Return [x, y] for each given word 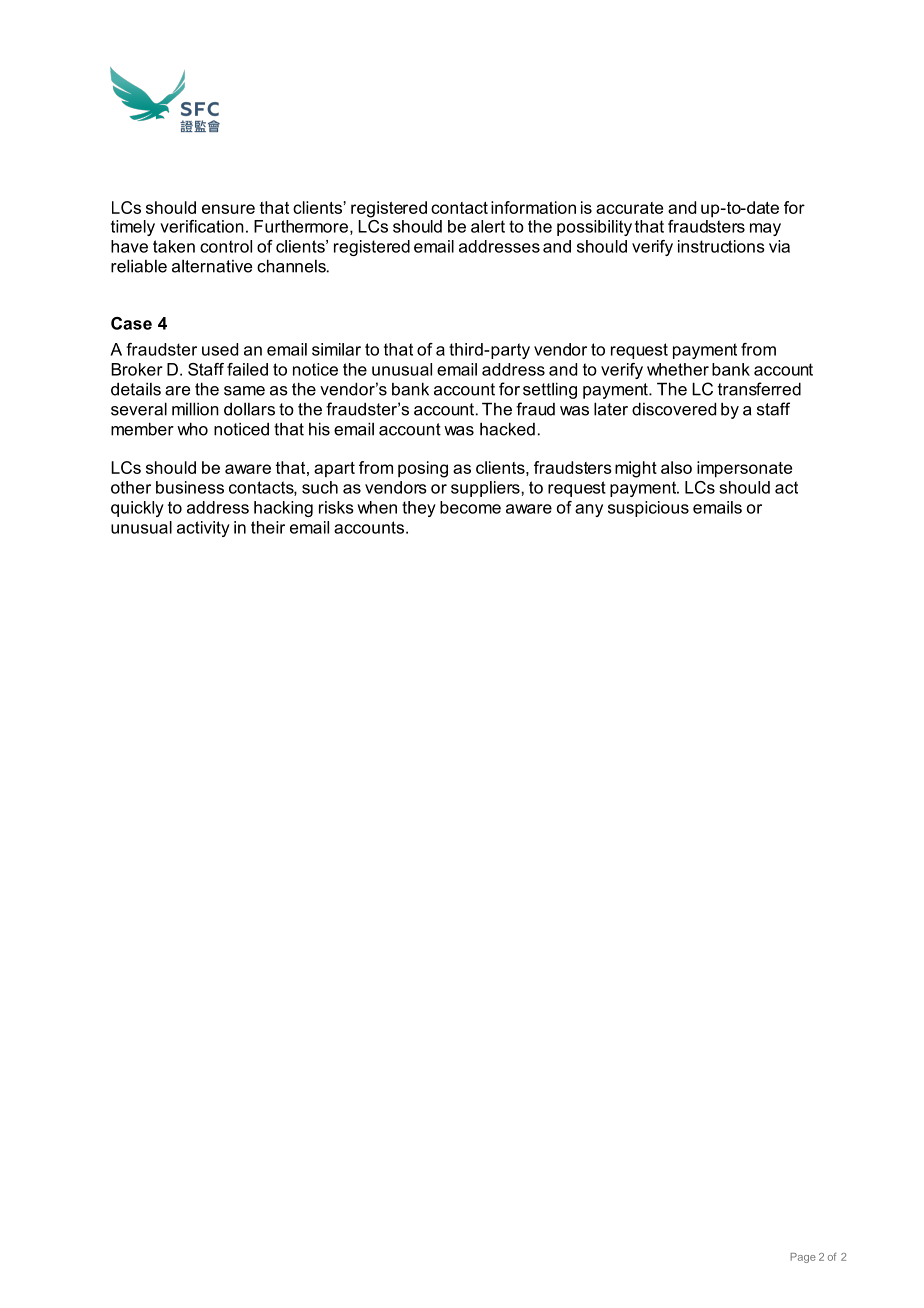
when [377, 507]
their [268, 527]
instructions [721, 246]
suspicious [648, 509]
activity [203, 529]
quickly [137, 509]
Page [803, 1258]
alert [488, 226]
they [419, 509]
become [470, 507]
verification [202, 226]
